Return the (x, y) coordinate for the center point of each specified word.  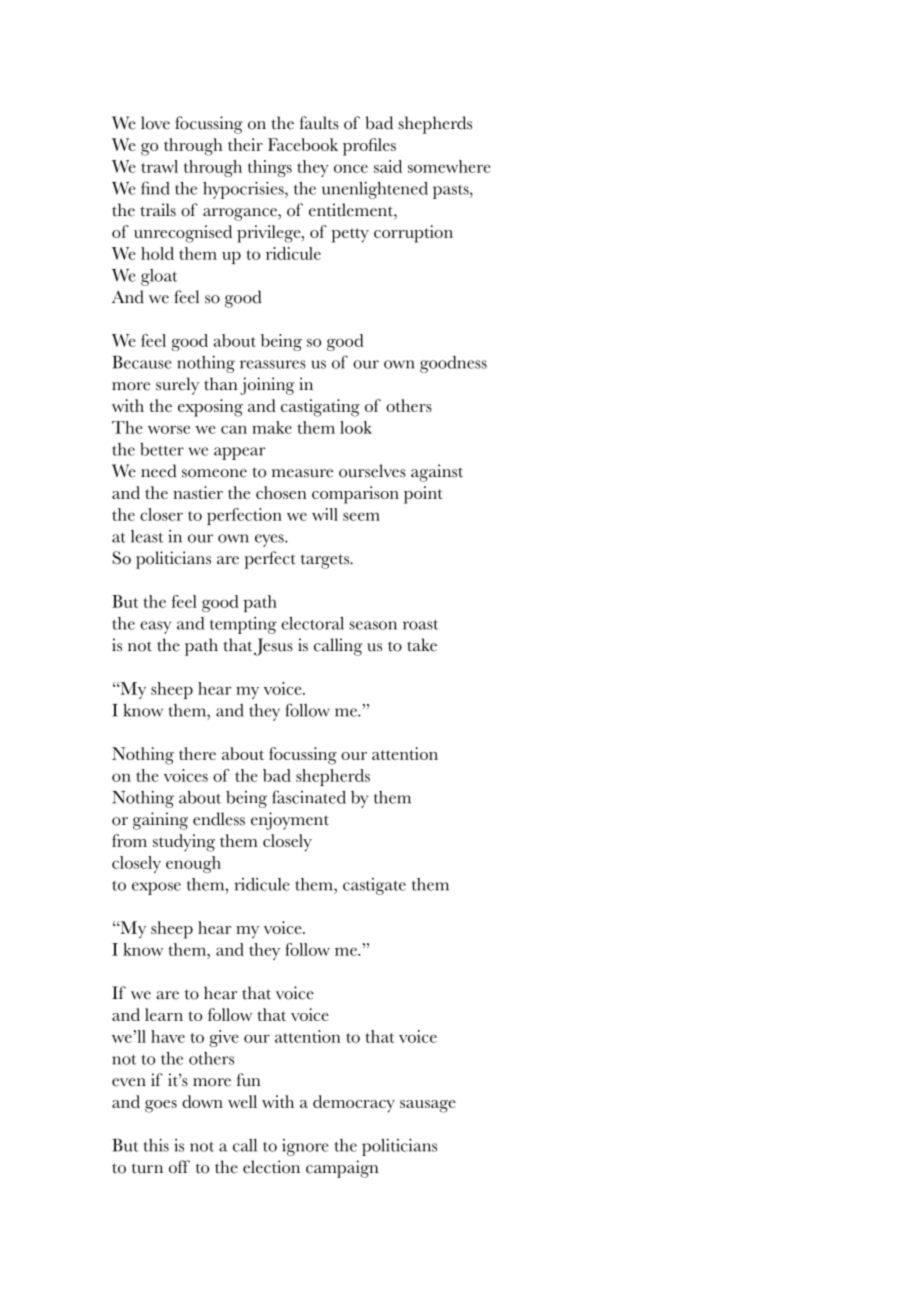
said (388, 166)
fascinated (309, 797)
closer (161, 514)
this (156, 1145)
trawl (159, 166)
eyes (270, 540)
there (197, 753)
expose (156, 888)
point (423, 495)
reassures (273, 364)
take (422, 645)
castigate (374, 886)
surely (177, 386)
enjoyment (290, 821)
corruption (413, 234)
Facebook (303, 144)
